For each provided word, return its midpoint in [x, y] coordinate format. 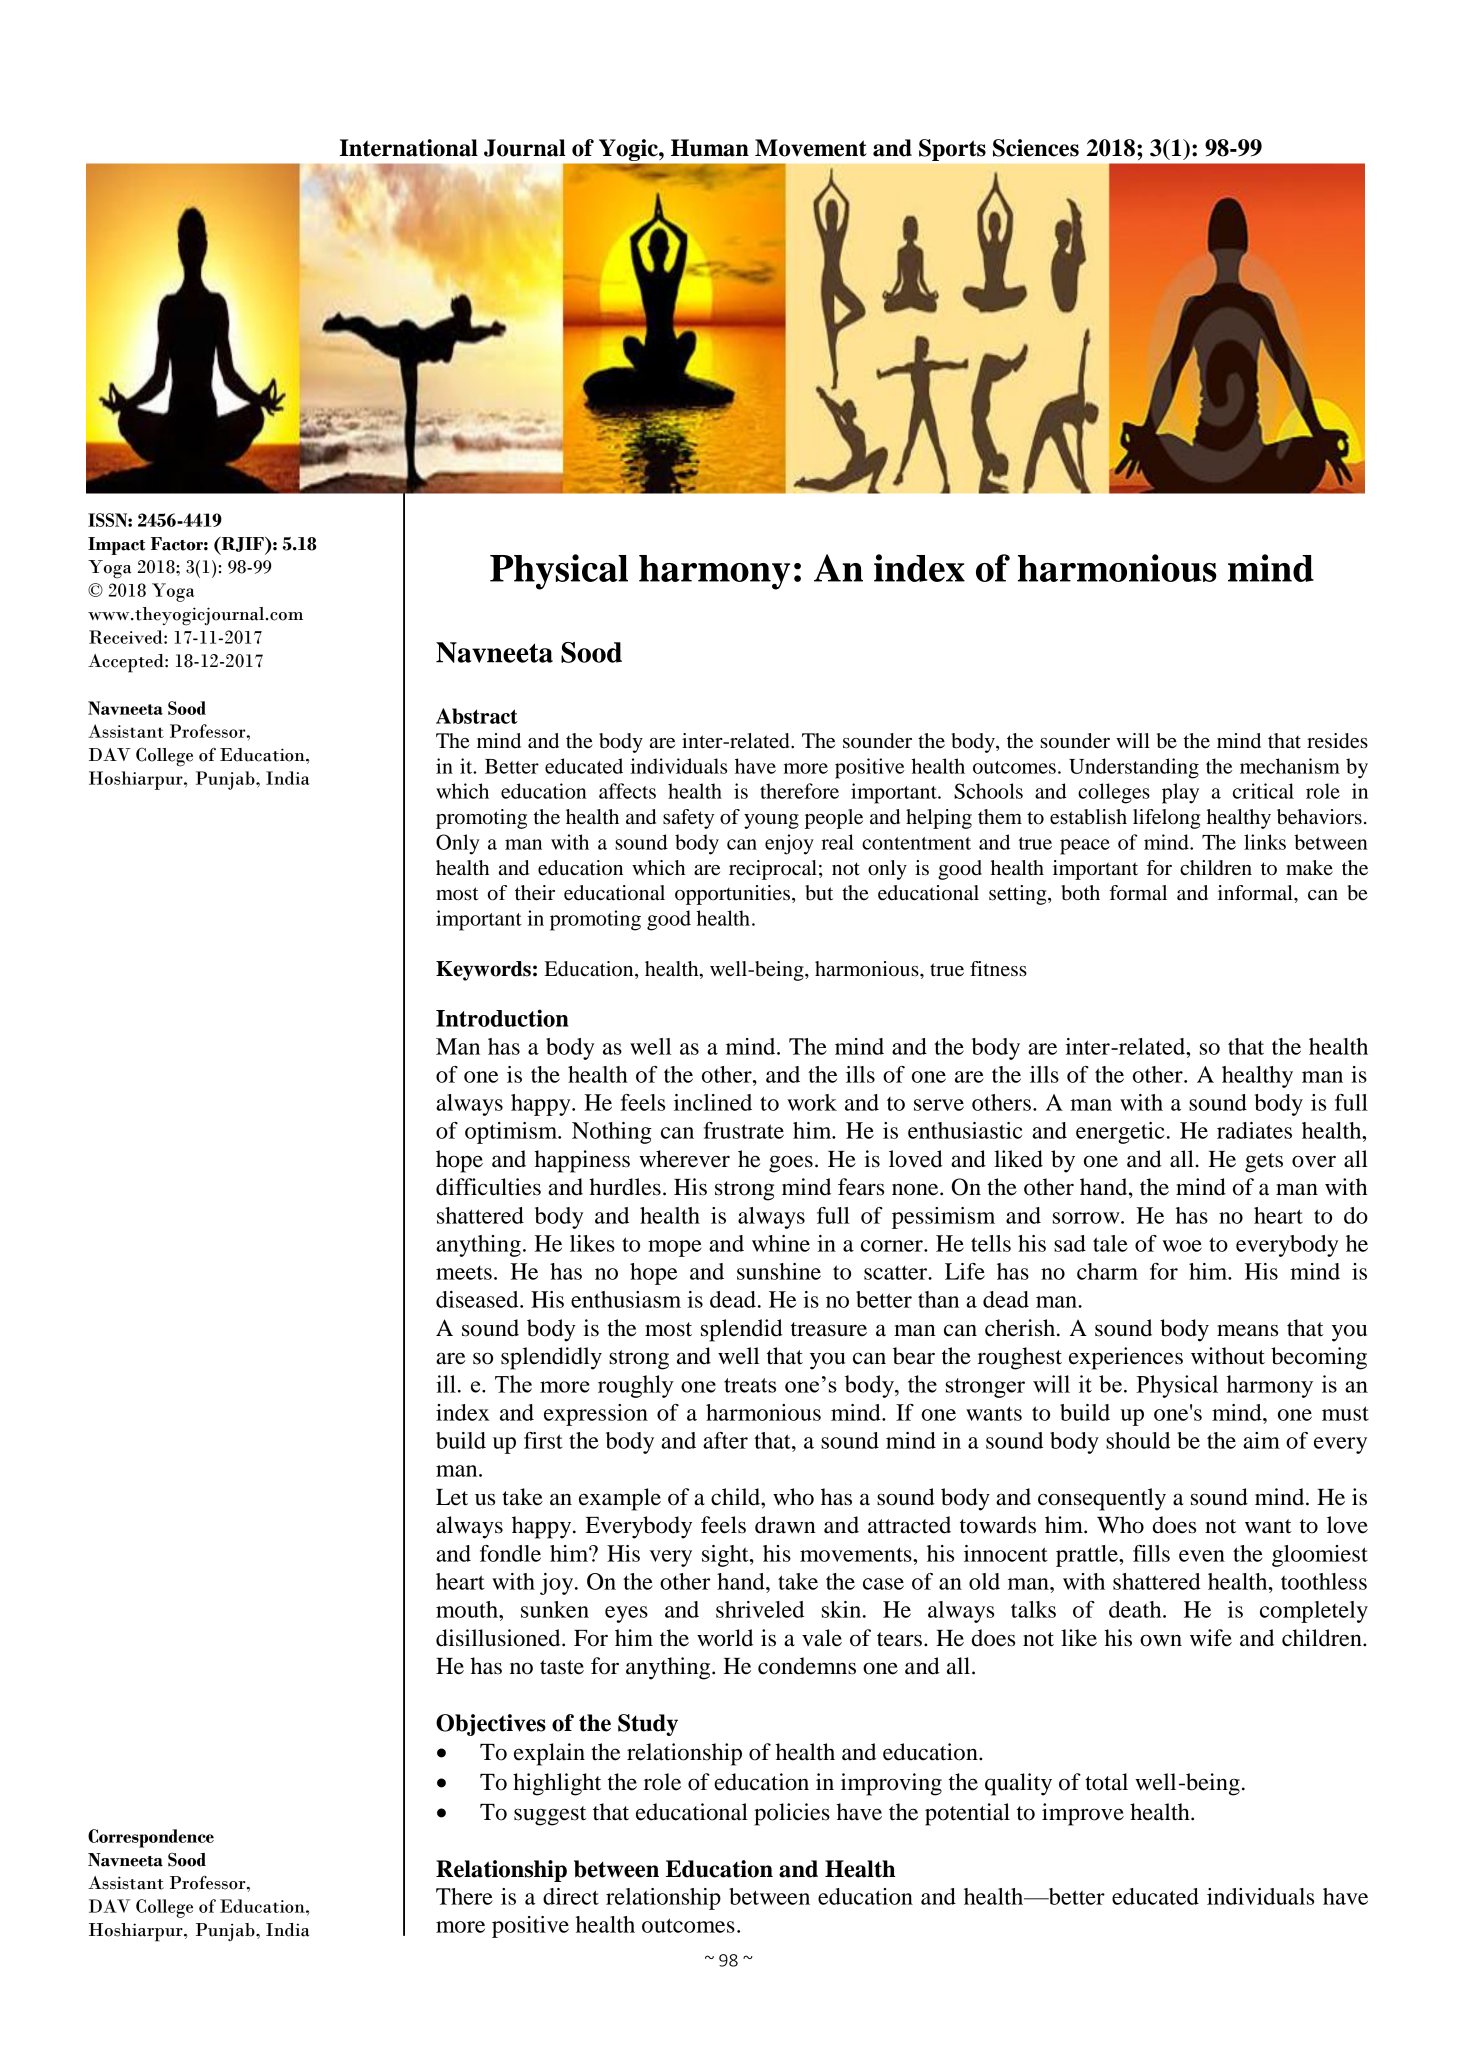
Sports [952, 150]
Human [710, 148]
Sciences [1036, 148]
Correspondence [151, 1838]
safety [688, 819]
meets [464, 1273]
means [1247, 1330]
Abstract [477, 716]
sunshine [779, 1271]
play [1180, 793]
